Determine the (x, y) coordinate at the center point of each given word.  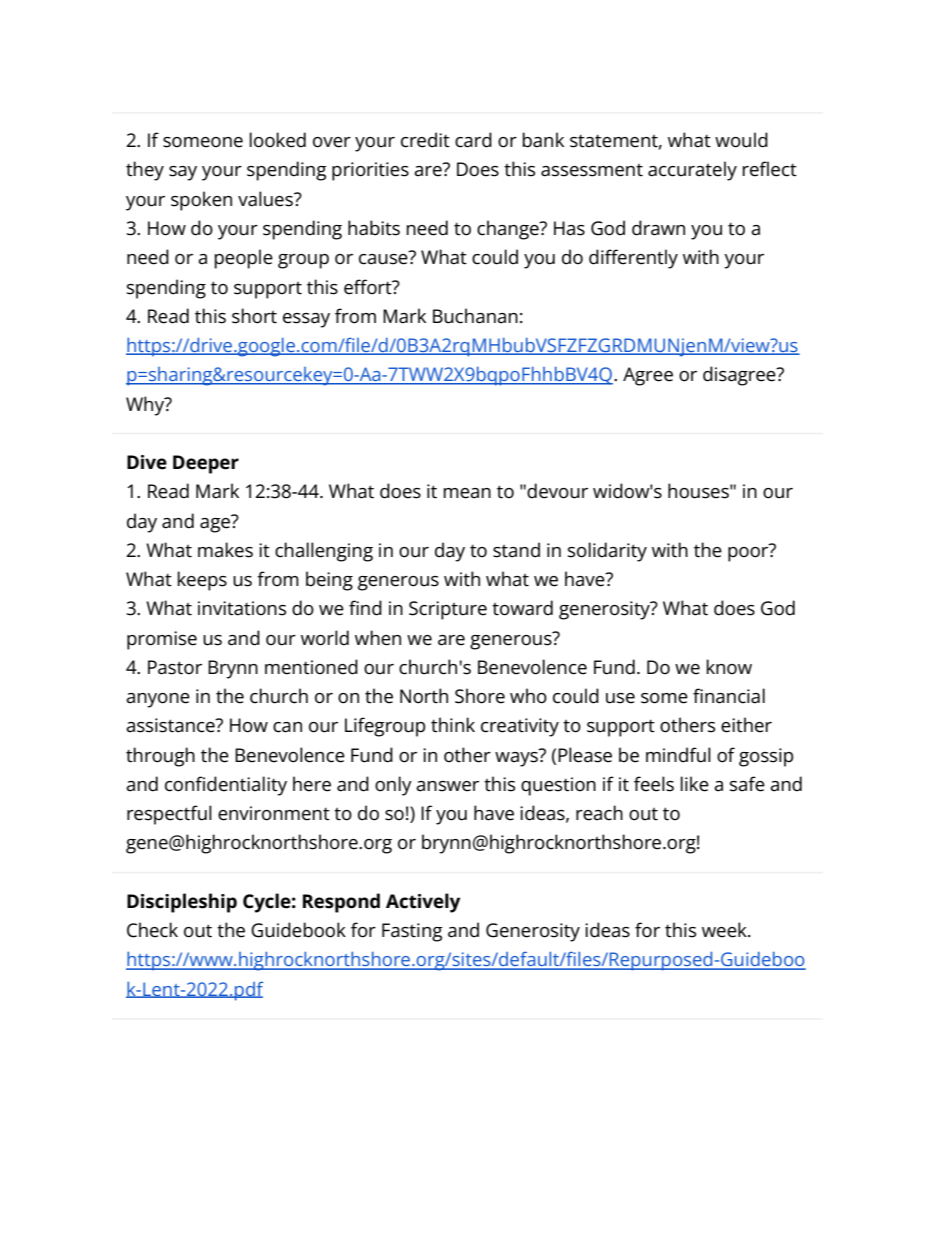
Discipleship (182, 903)
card (473, 140)
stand (516, 550)
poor (749, 553)
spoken (201, 201)
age (216, 524)
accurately (692, 171)
